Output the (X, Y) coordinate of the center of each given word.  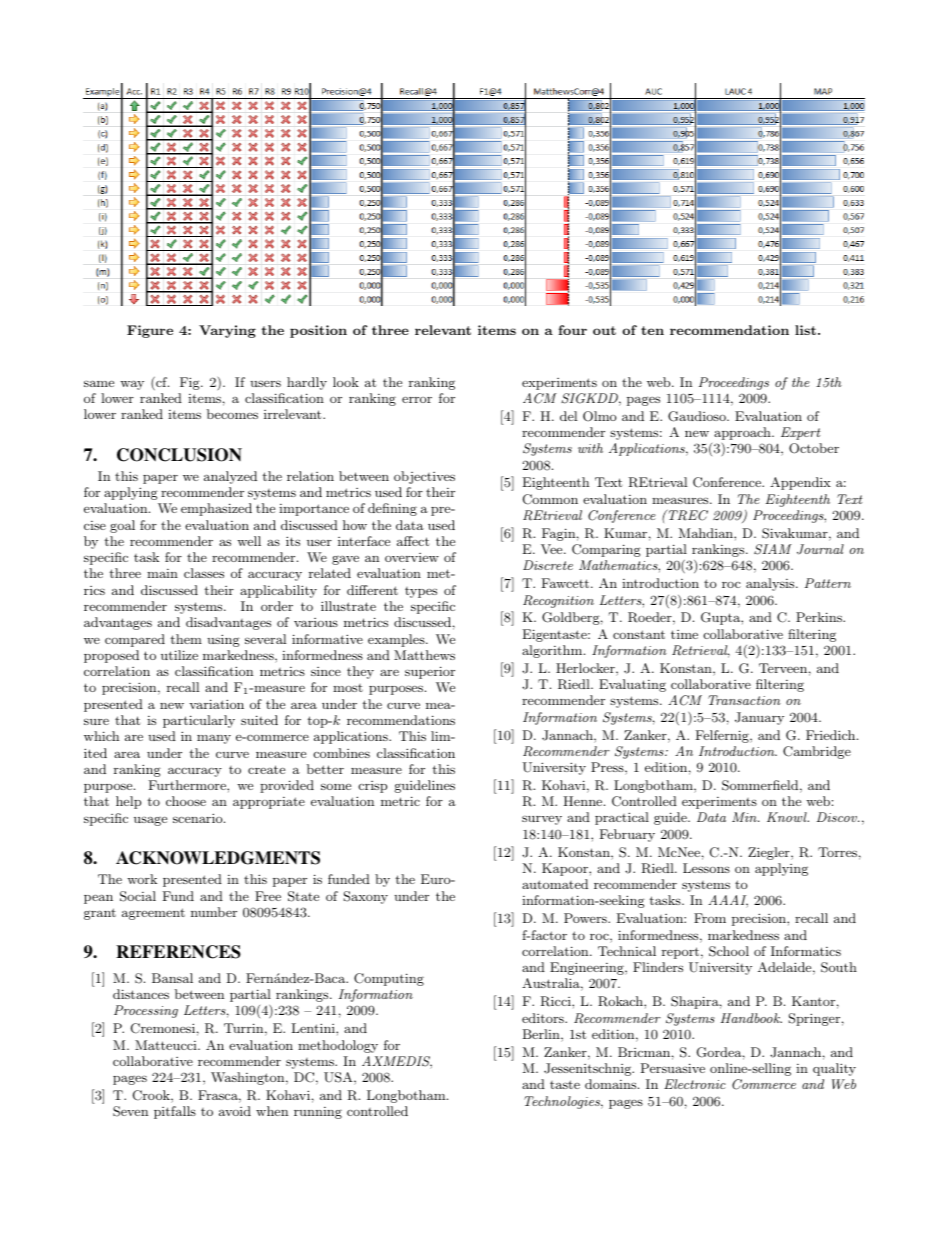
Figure (150, 331)
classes (204, 573)
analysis (771, 584)
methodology (338, 1046)
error (417, 399)
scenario (199, 818)
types (421, 592)
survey (542, 820)
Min (745, 817)
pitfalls (175, 1112)
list (805, 330)
